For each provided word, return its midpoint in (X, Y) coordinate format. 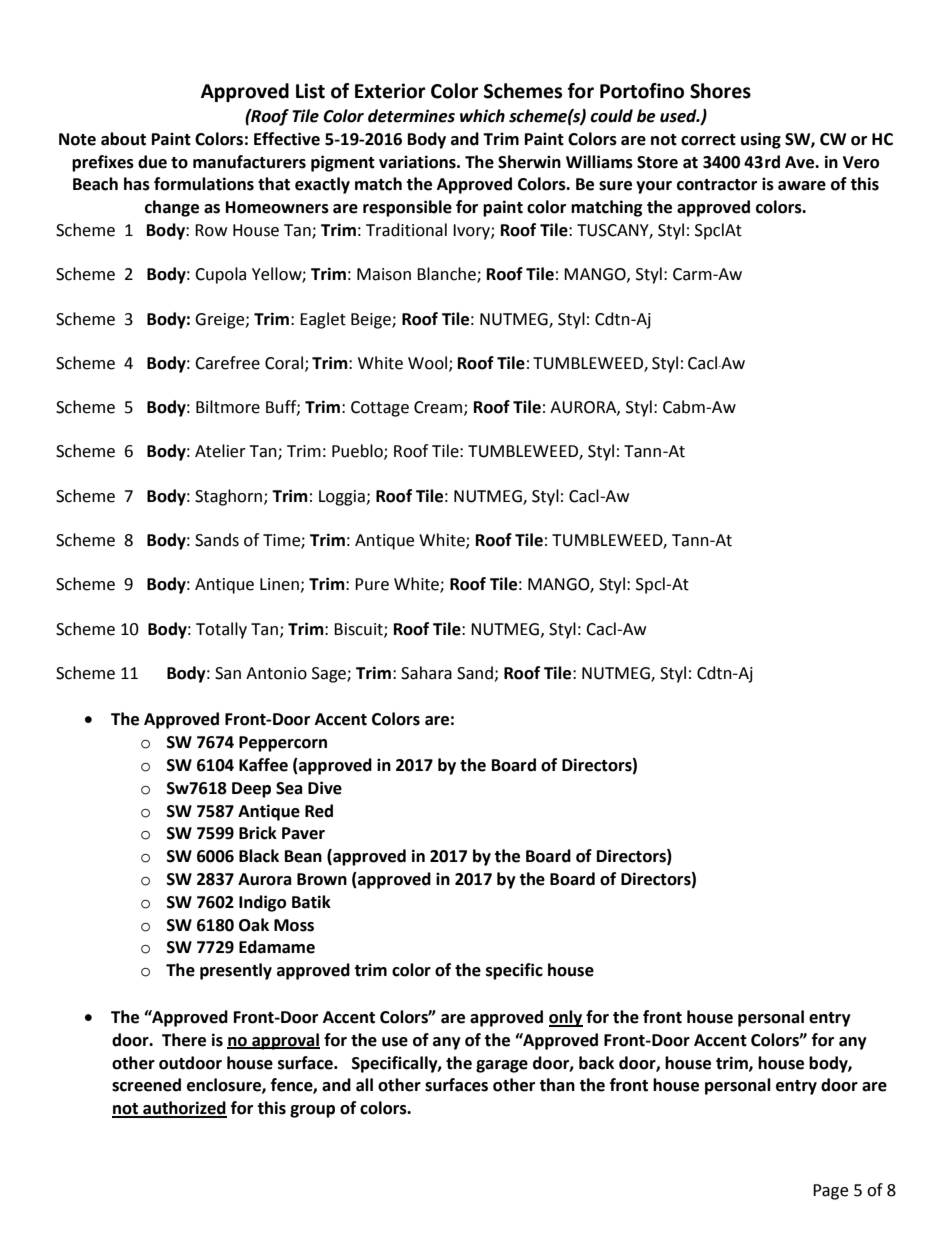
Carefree (227, 363)
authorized (184, 1109)
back (596, 1063)
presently (236, 971)
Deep (251, 790)
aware (802, 186)
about (123, 139)
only (566, 1018)
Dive (325, 788)
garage (502, 1066)
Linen (280, 585)
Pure (372, 584)
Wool (429, 363)
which (482, 116)
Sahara (426, 673)
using (761, 140)
